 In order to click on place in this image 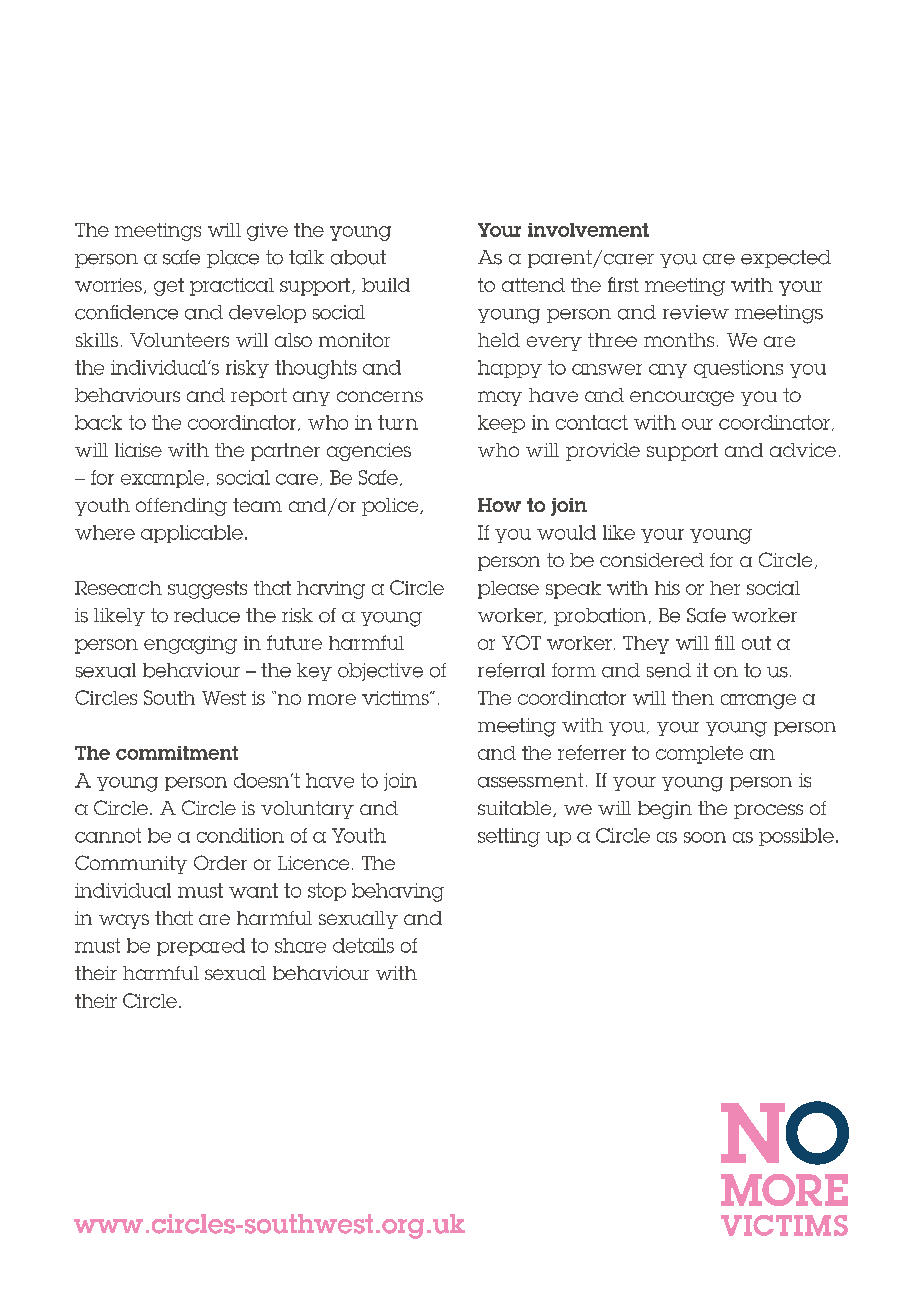, I will do `click(233, 259)`.
